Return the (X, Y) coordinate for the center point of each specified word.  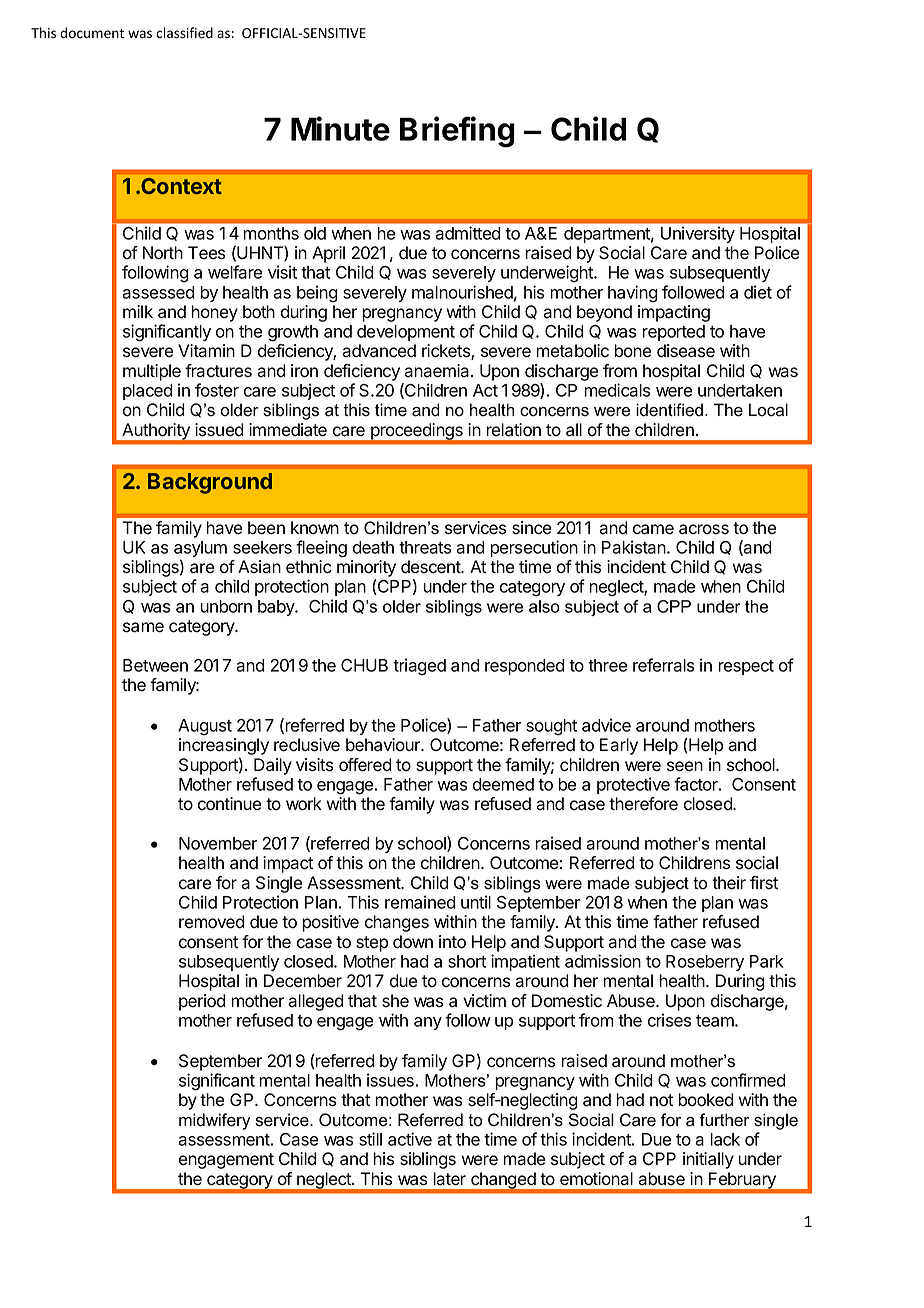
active (410, 1139)
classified (184, 33)
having (633, 294)
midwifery (214, 1121)
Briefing (457, 132)
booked (706, 1100)
